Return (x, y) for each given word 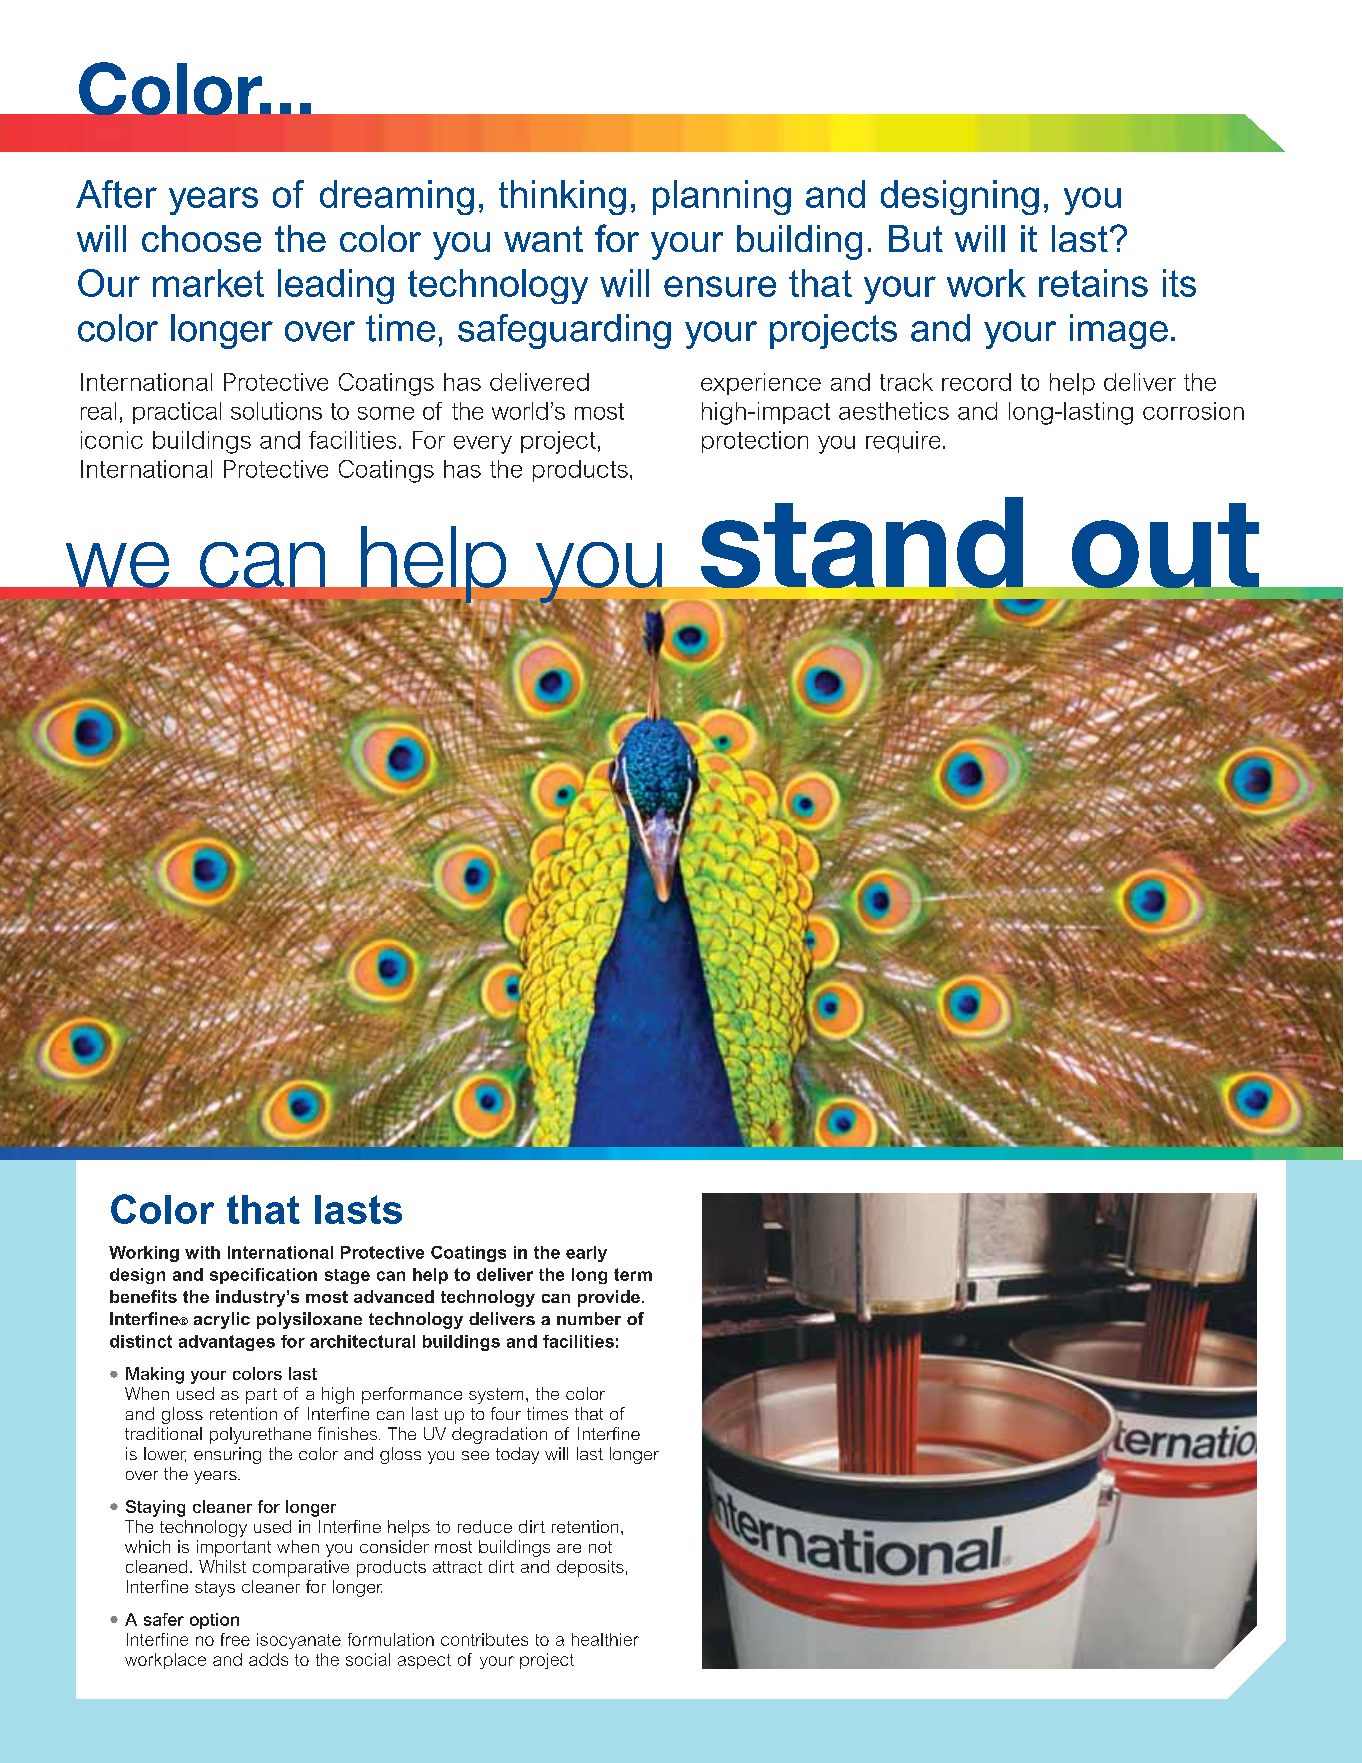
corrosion (1193, 411)
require (903, 442)
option (214, 1621)
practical (177, 413)
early (586, 1254)
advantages (227, 1343)
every (483, 445)
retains (1093, 283)
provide (609, 1298)
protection (755, 442)
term (633, 1274)
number (589, 1318)
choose (201, 238)
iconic (112, 440)
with (202, 1252)
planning (722, 197)
